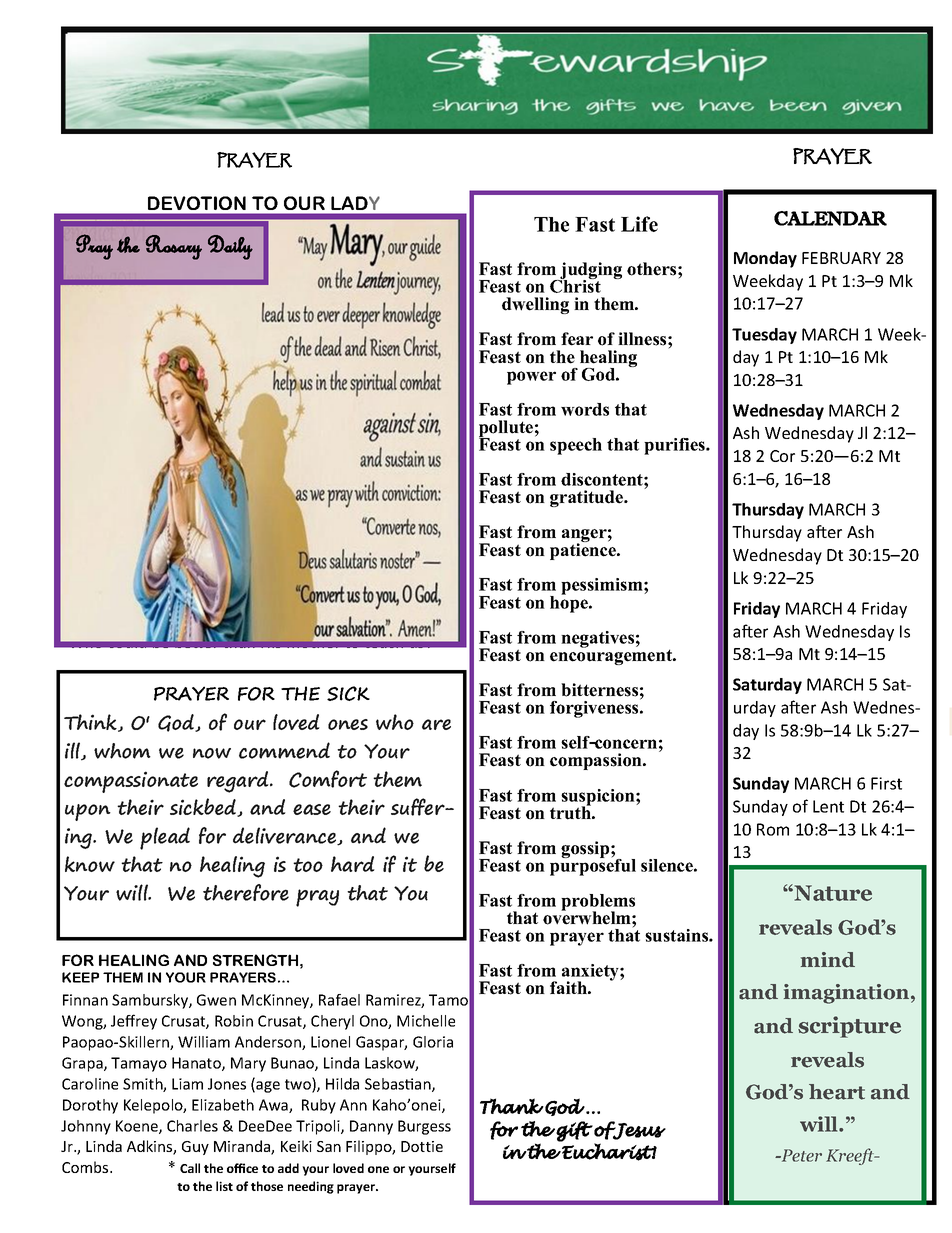  Describe the element at coordinates (422, 1146) in the screenshot. I see `Dottie` at that location.
